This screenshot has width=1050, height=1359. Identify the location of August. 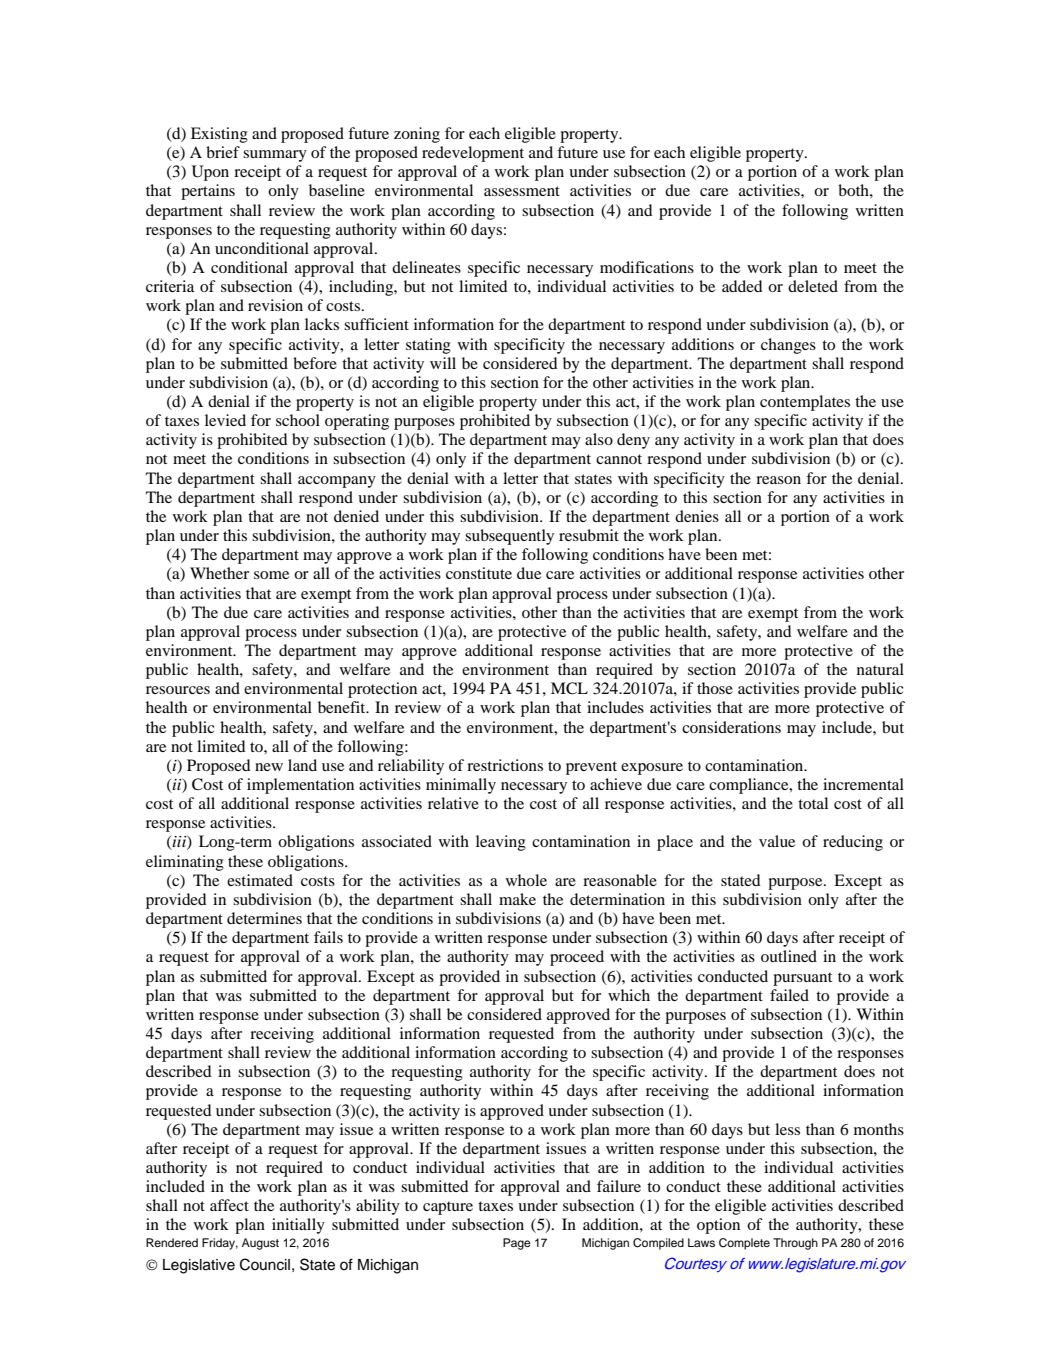
(260, 1244).
